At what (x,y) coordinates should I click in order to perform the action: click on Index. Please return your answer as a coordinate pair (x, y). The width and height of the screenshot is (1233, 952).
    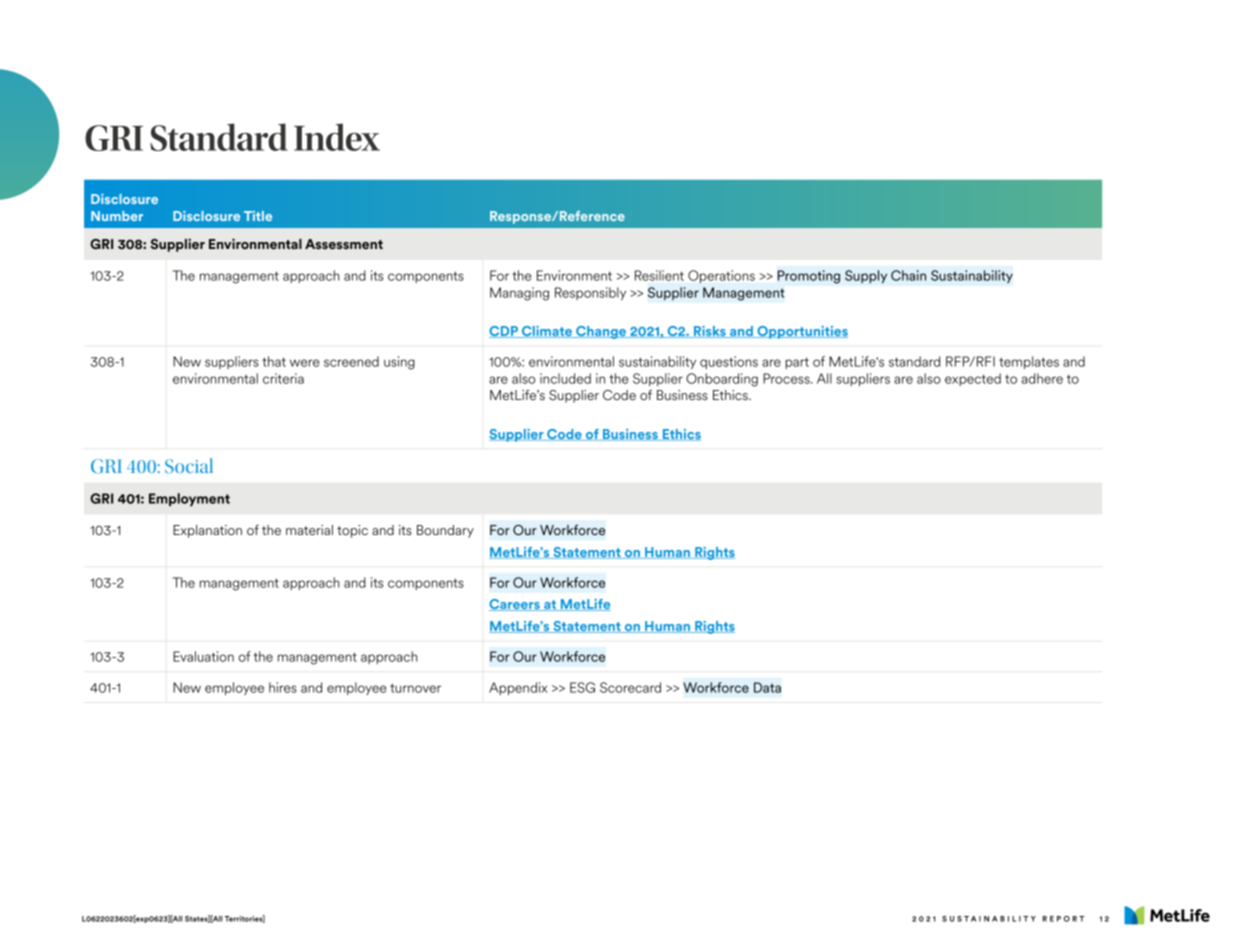
    Looking at the image, I should click on (337, 137).
